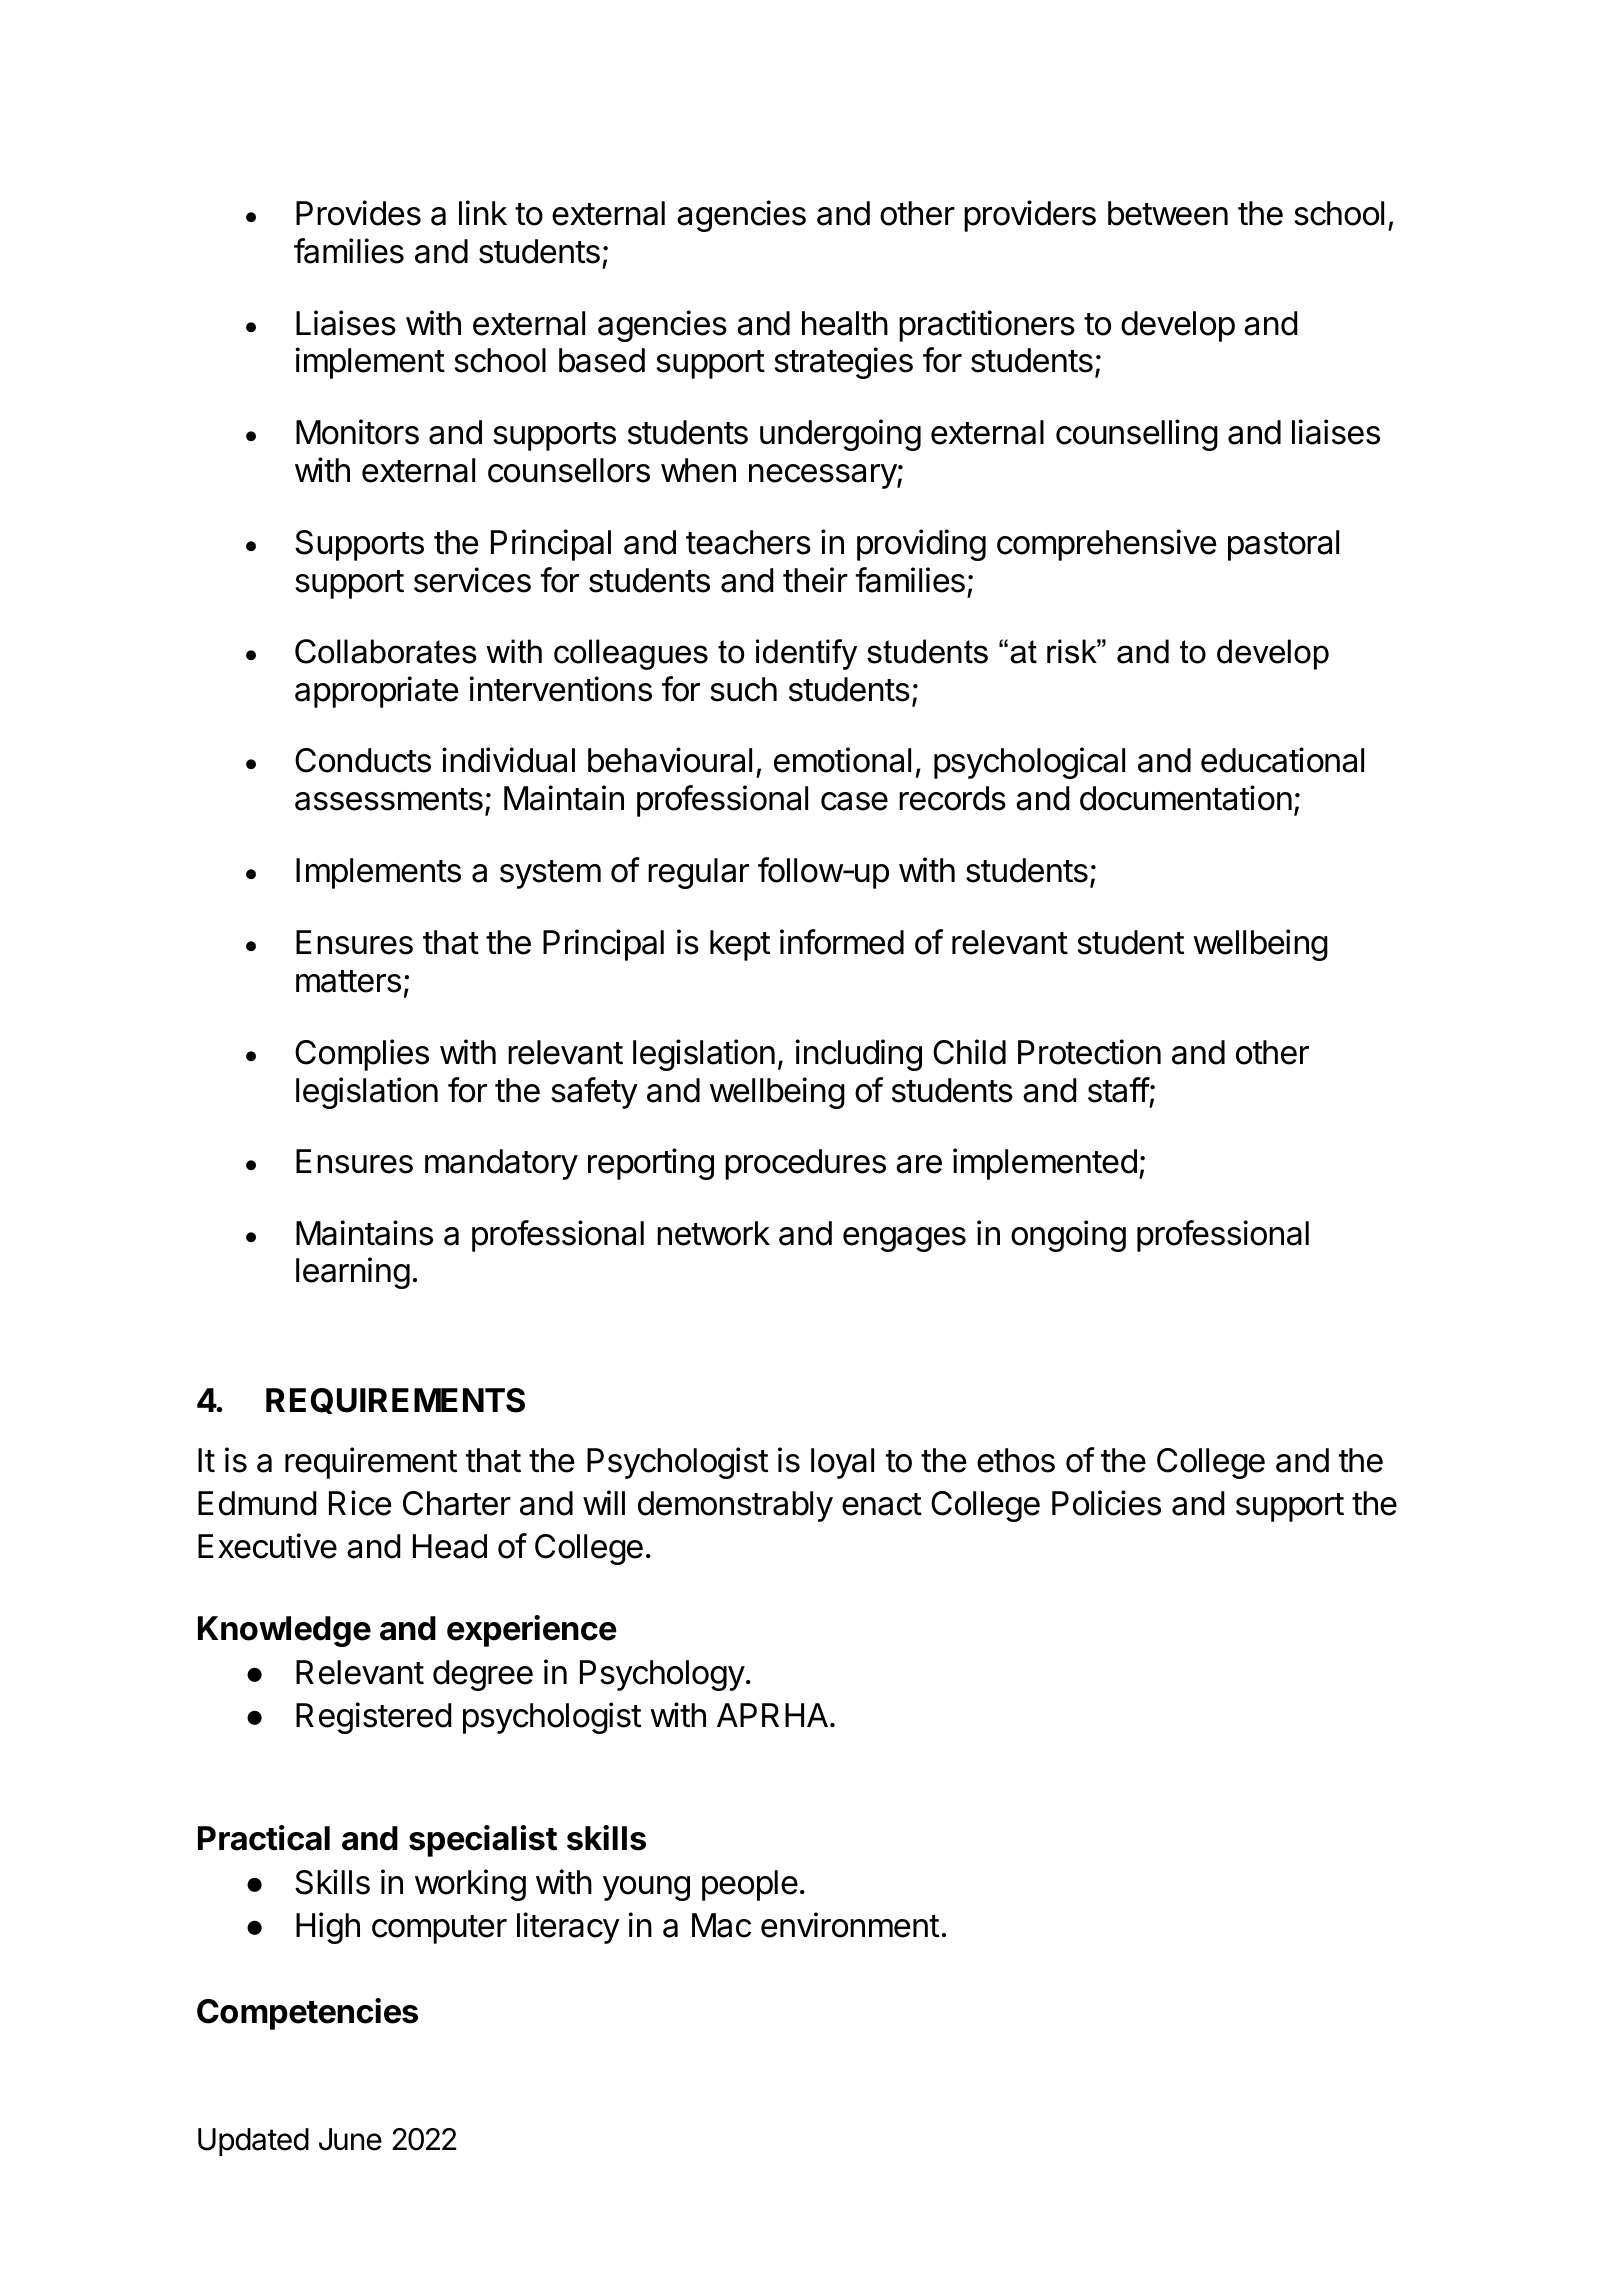 Image resolution: width=1619 pixels, height=2289 pixels. Describe the element at coordinates (1068, 1236) in the page. I see `ongoing` at that location.
